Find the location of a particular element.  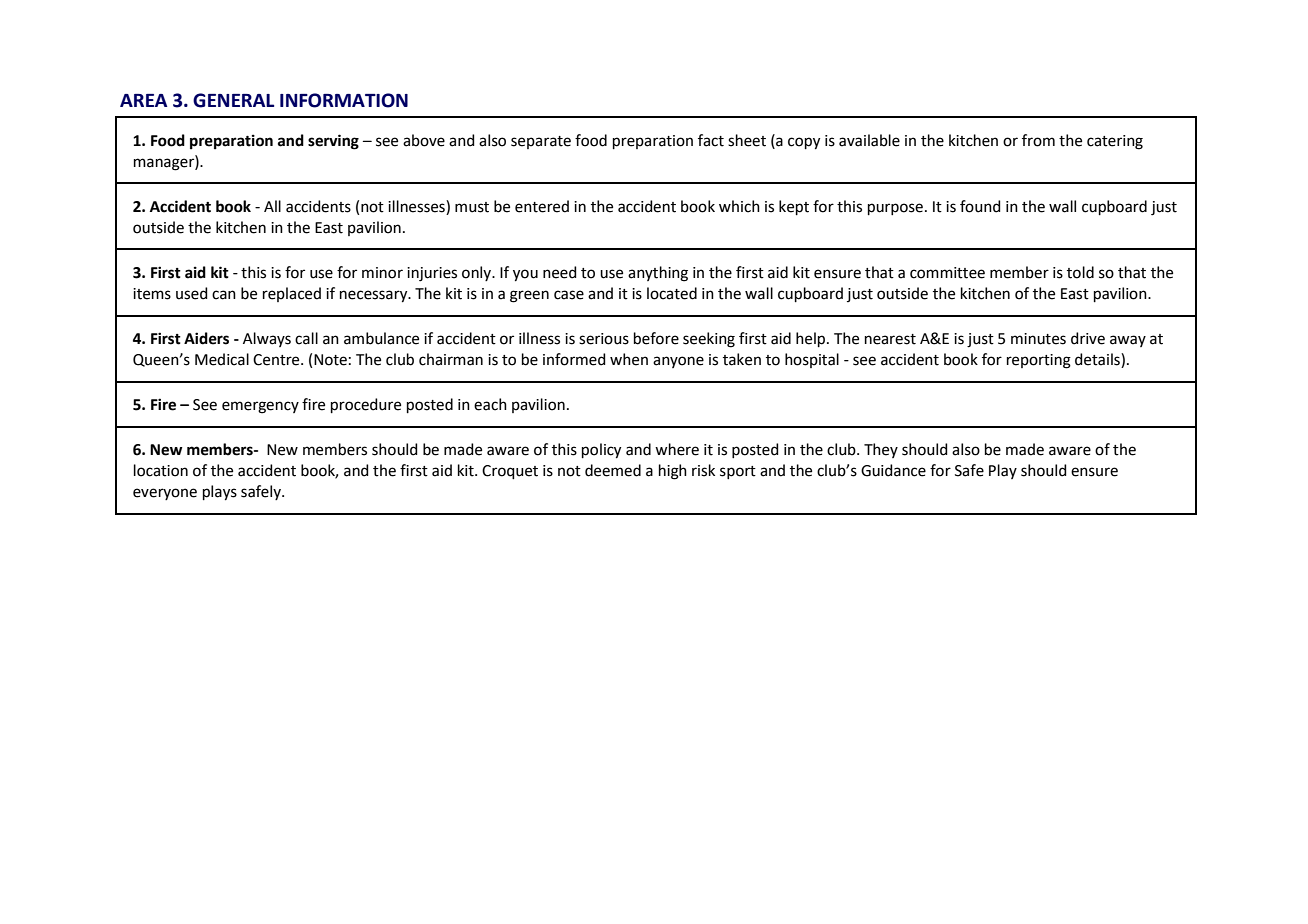

everyone is located at coordinates (165, 494).
